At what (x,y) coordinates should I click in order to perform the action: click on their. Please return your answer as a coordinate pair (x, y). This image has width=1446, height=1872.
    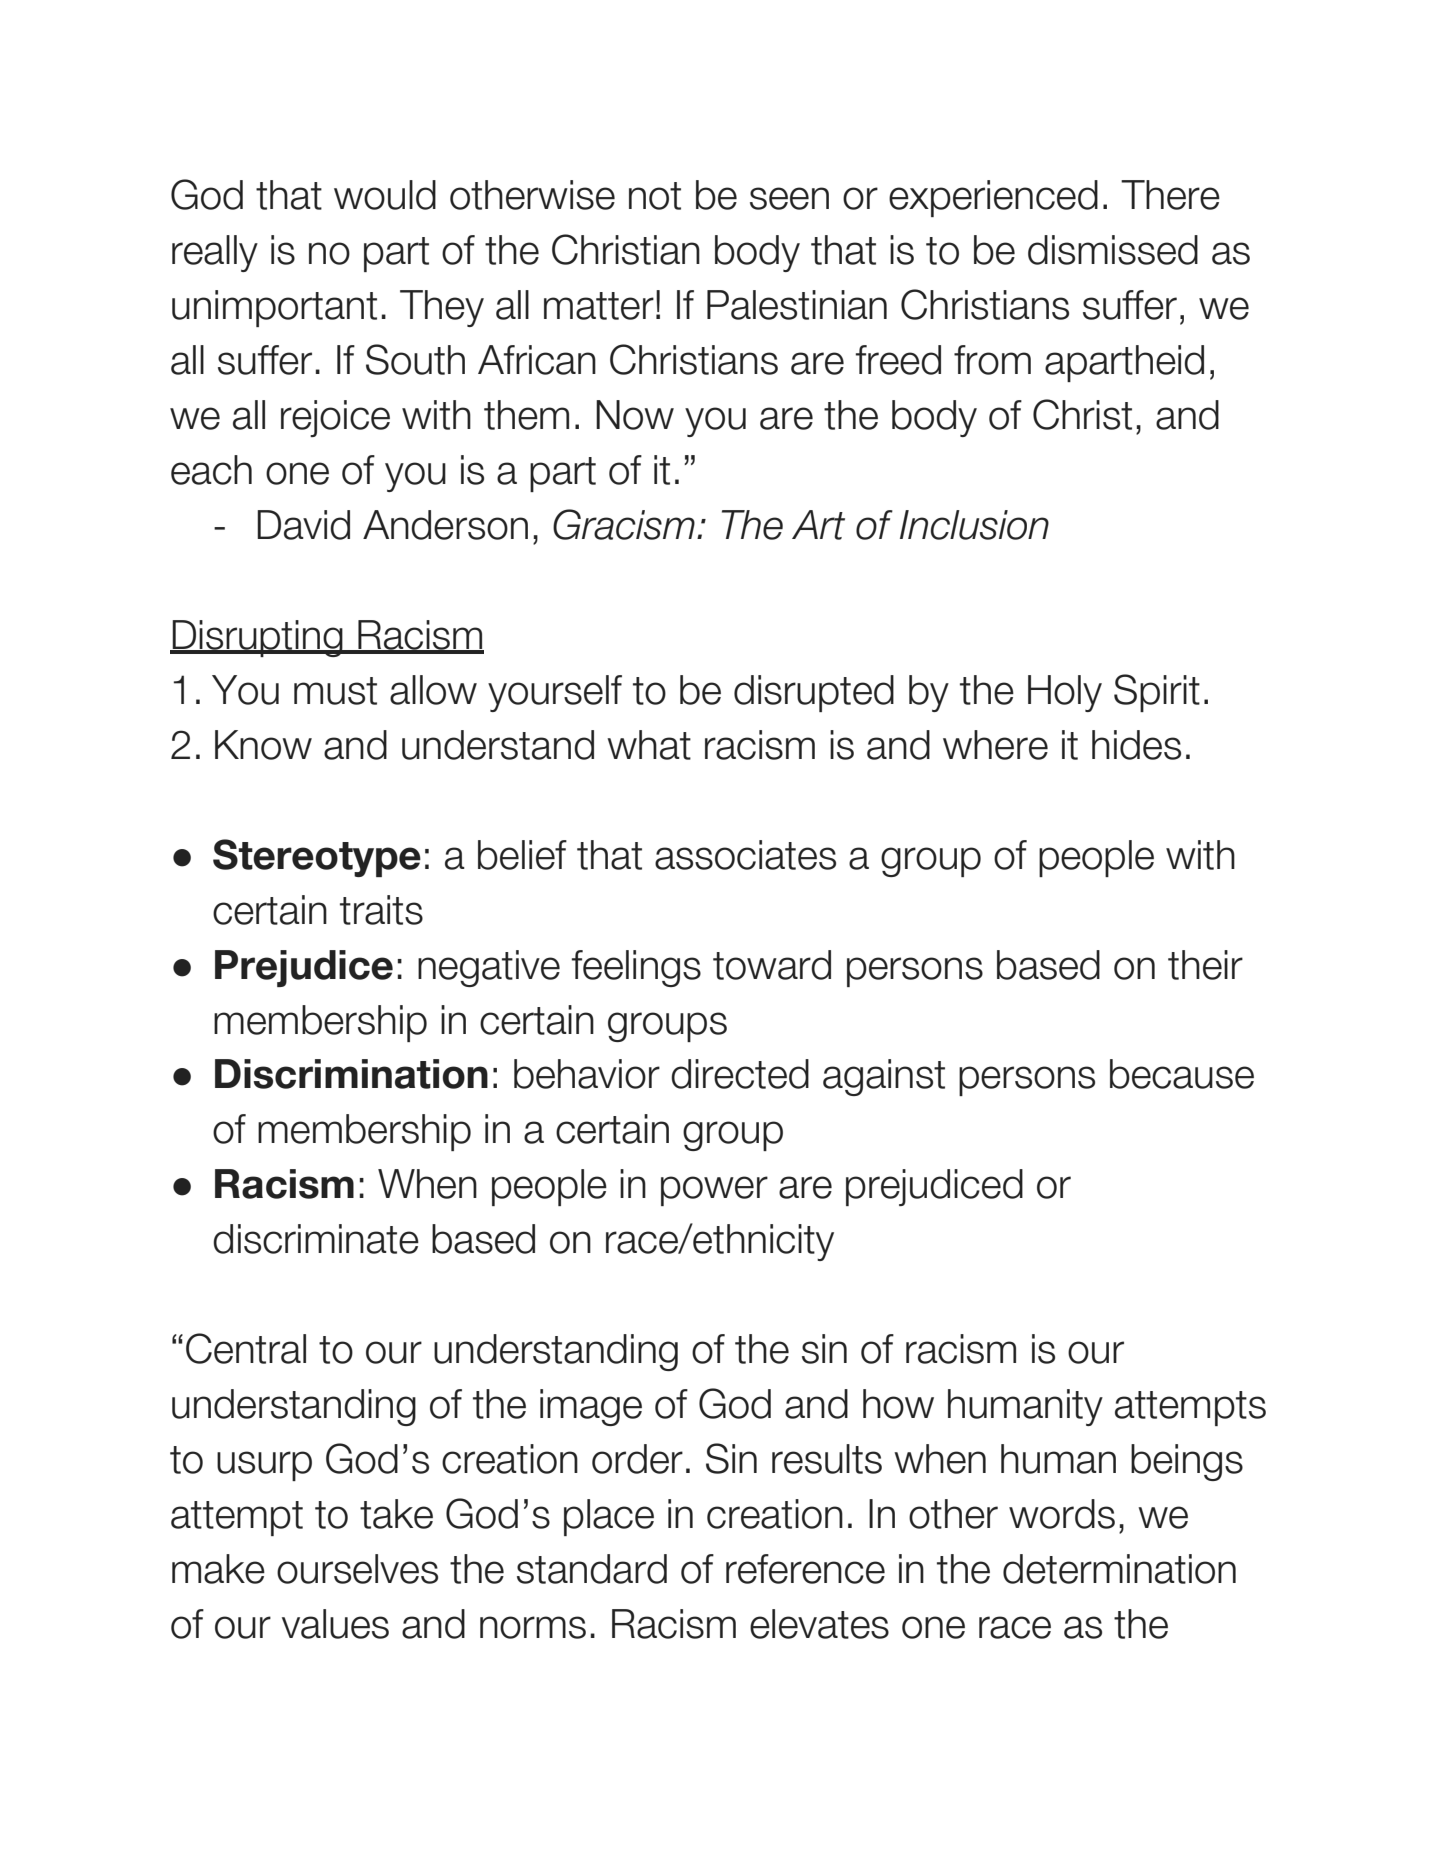
    Looking at the image, I should click on (1205, 965).
